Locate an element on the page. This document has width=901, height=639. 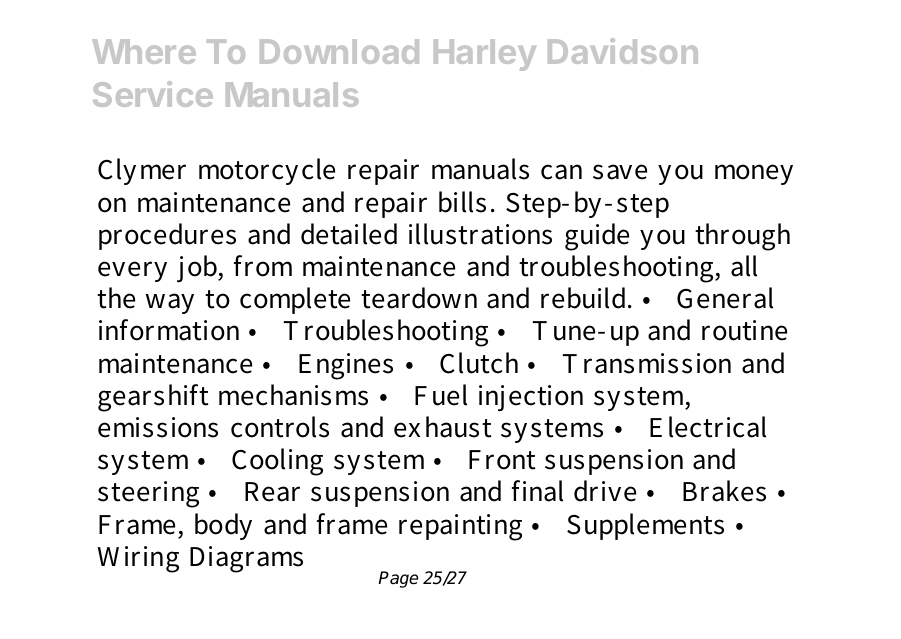
emissions is located at coordinates (158, 427).
